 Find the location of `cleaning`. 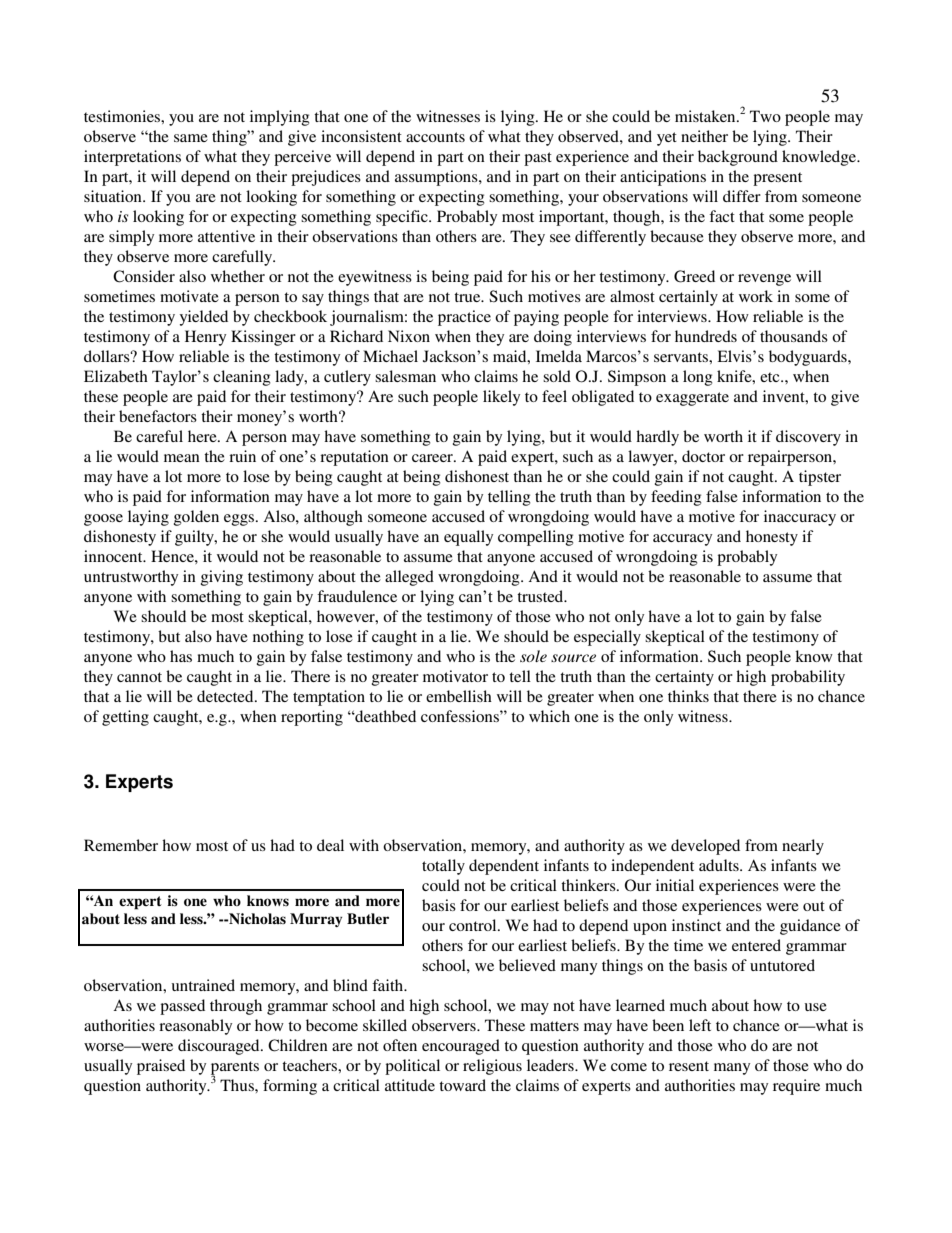

cleaning is located at coordinates (242, 378).
